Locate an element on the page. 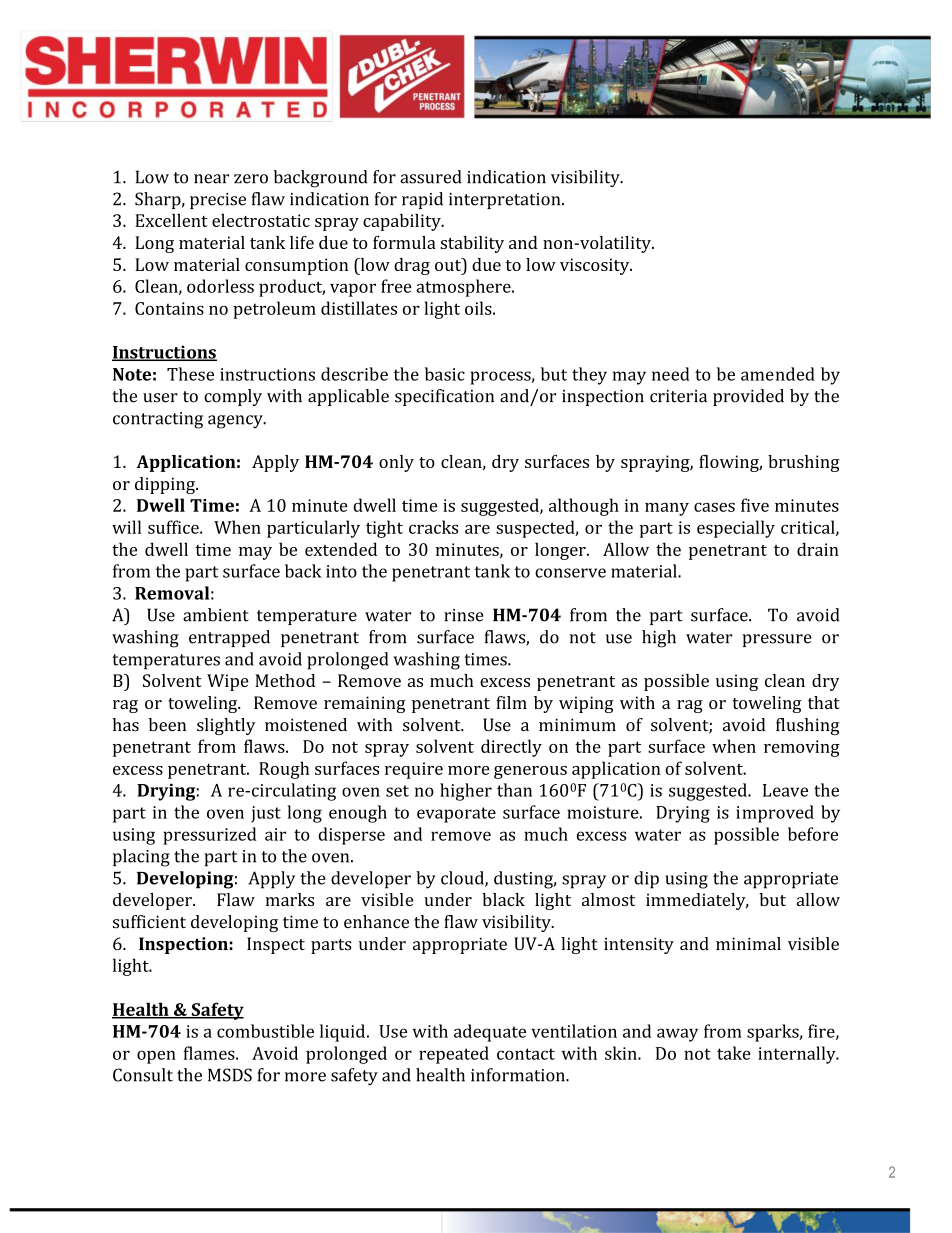 This document has height=1233, width=952. rinse is located at coordinates (464, 615).
